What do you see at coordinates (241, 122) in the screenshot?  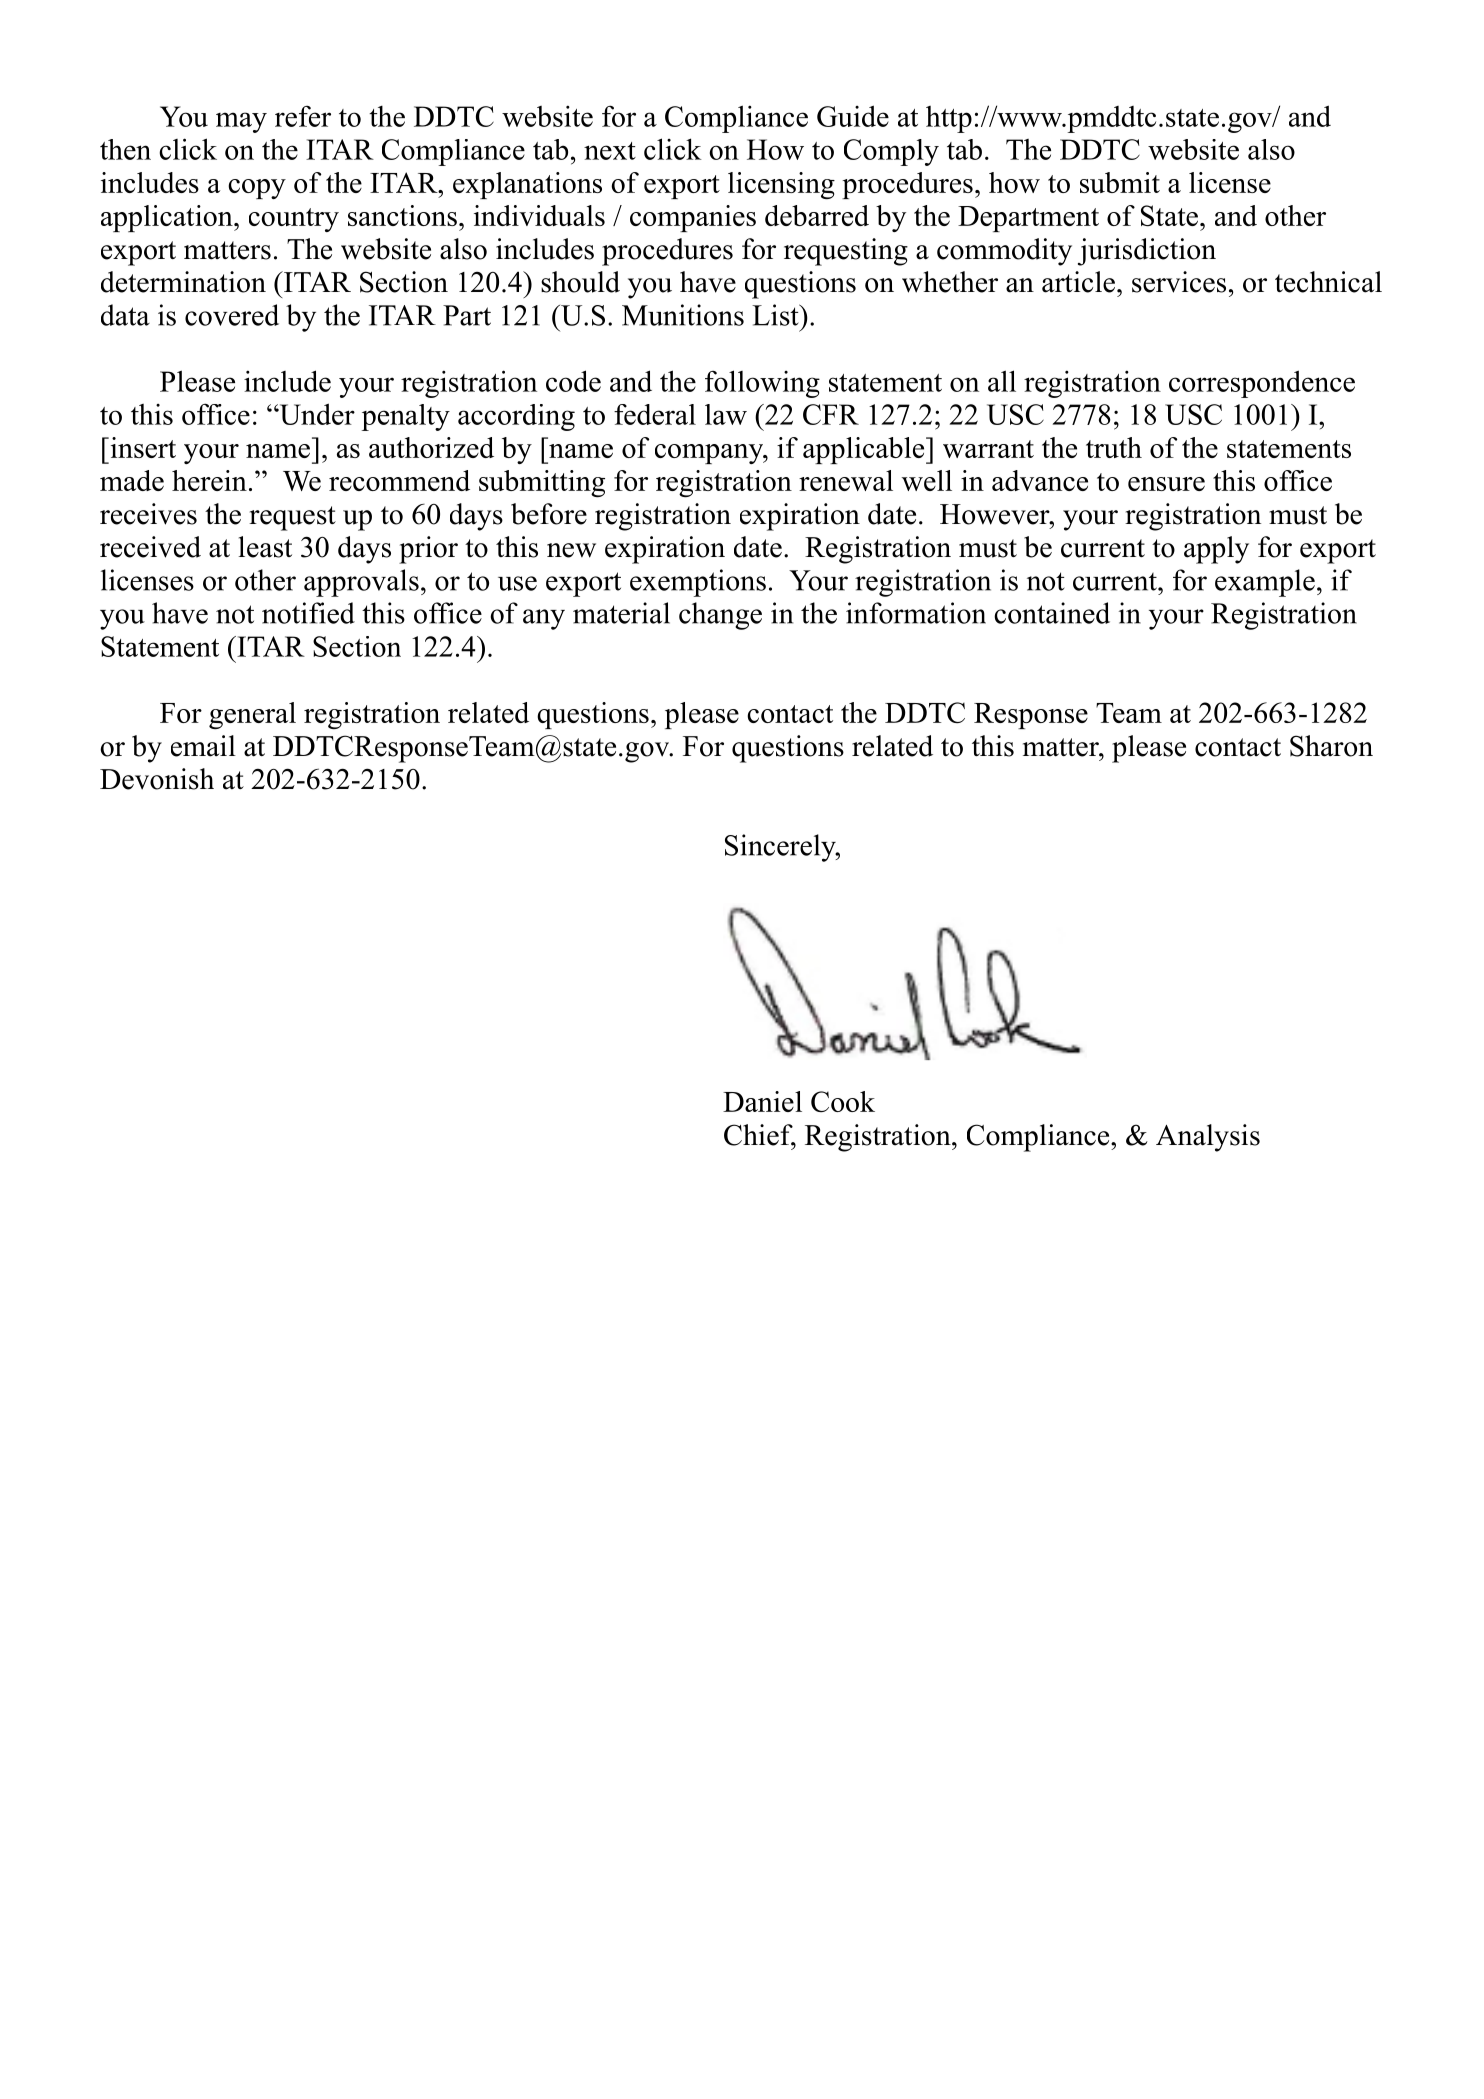 I see `may` at bounding box center [241, 122].
